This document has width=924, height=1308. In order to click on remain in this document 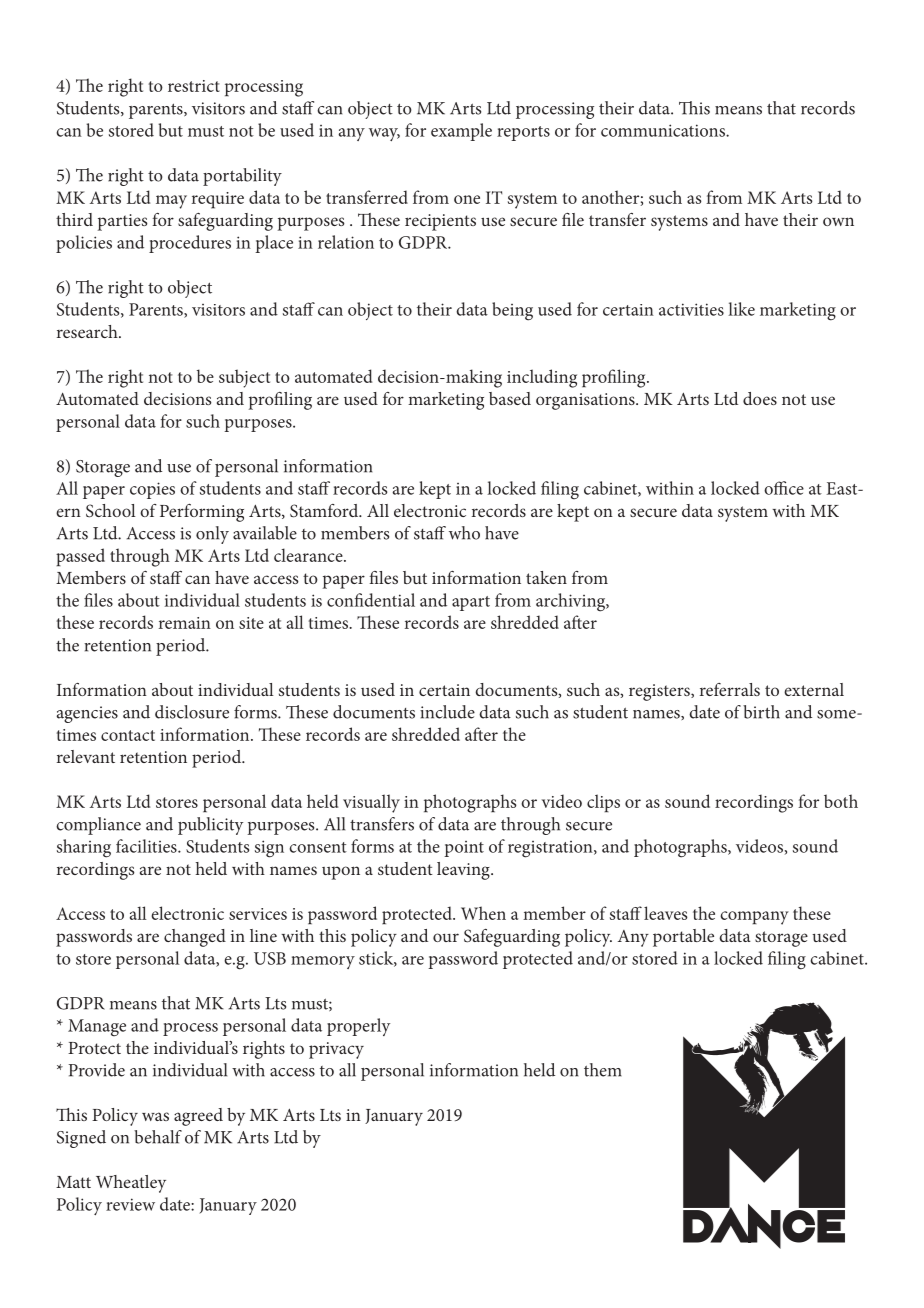, I will do `click(185, 623)`.
